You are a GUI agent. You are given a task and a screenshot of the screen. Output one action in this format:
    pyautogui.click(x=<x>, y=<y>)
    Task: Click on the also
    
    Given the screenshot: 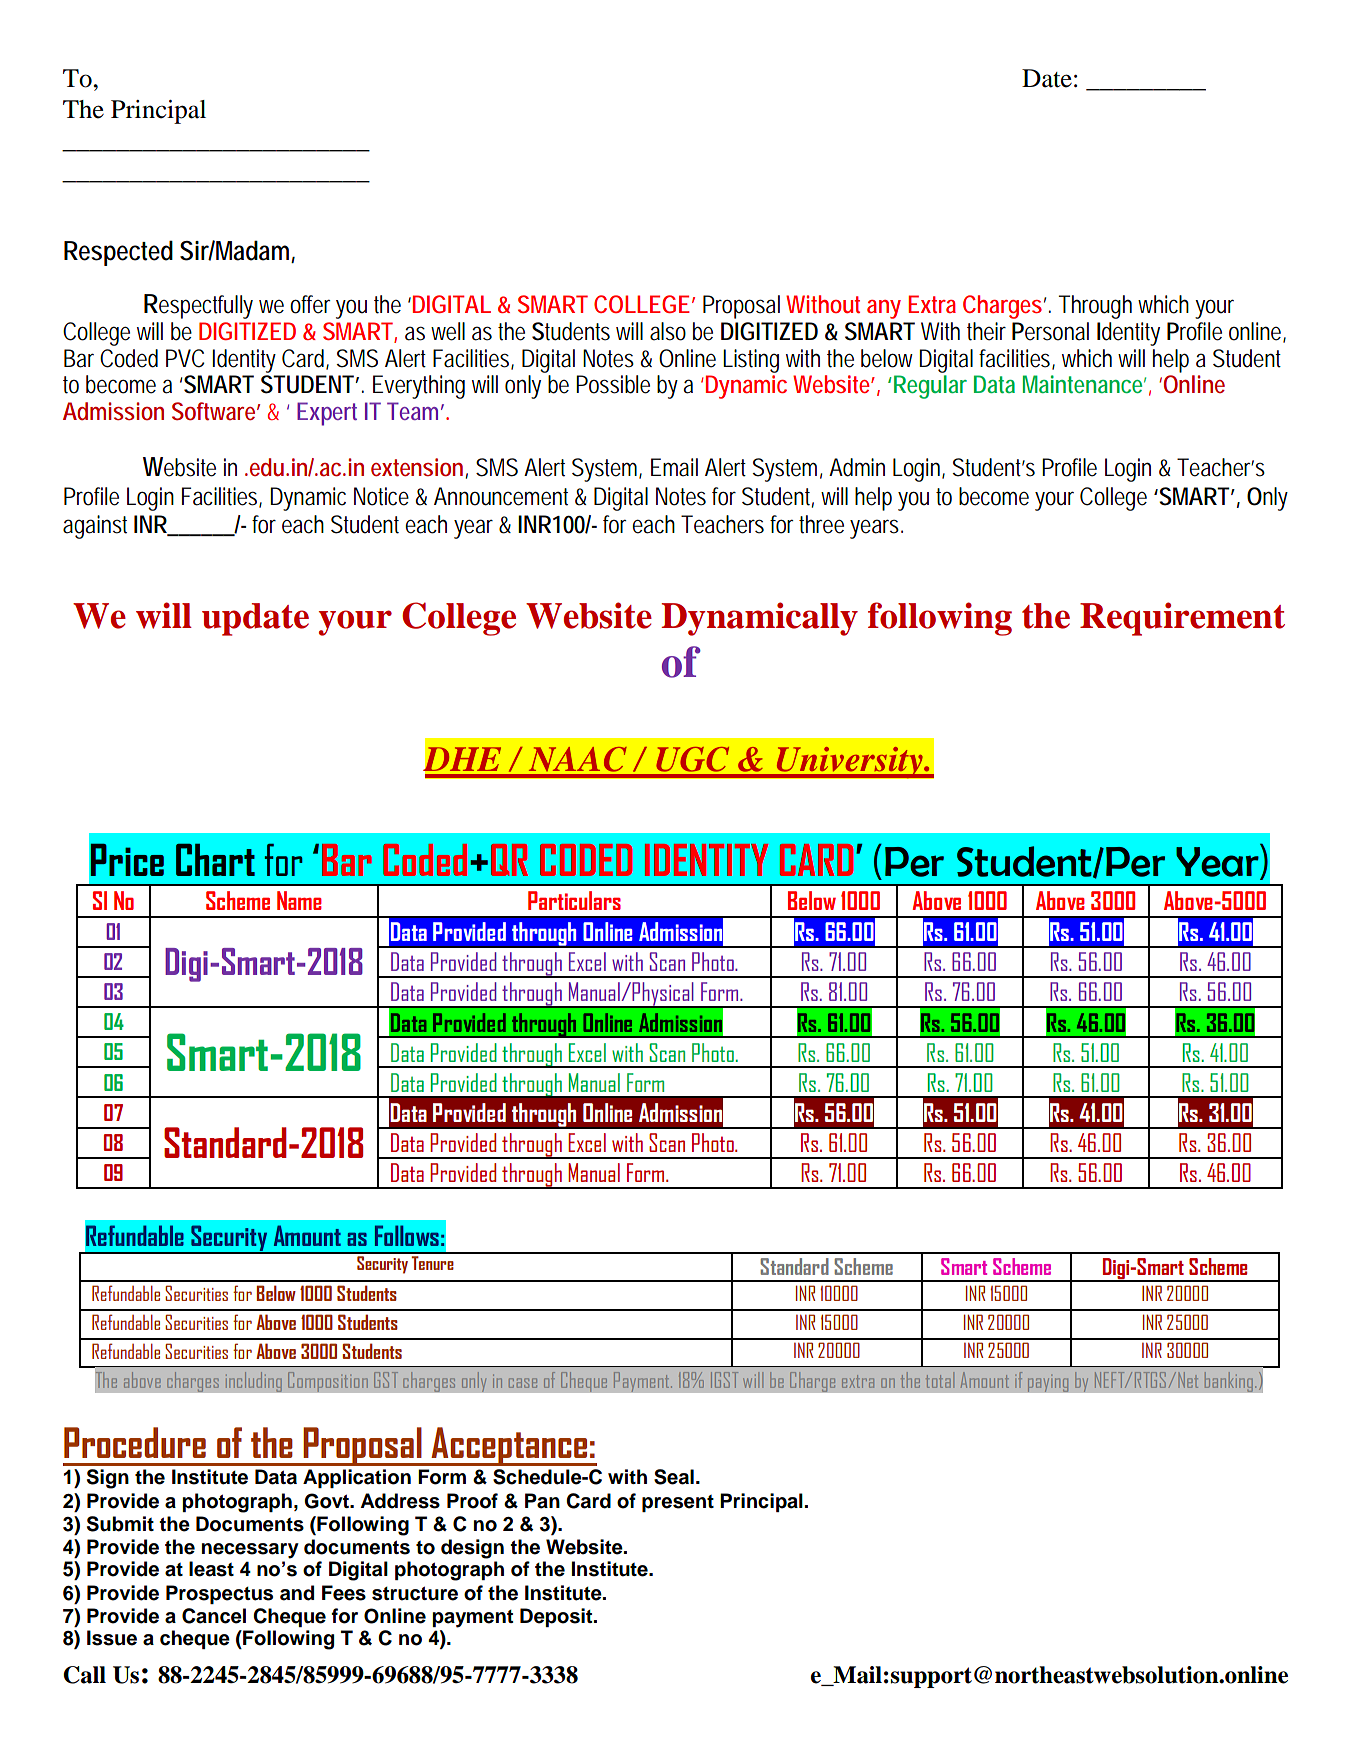 What is the action you would take?
    pyautogui.click(x=668, y=331)
